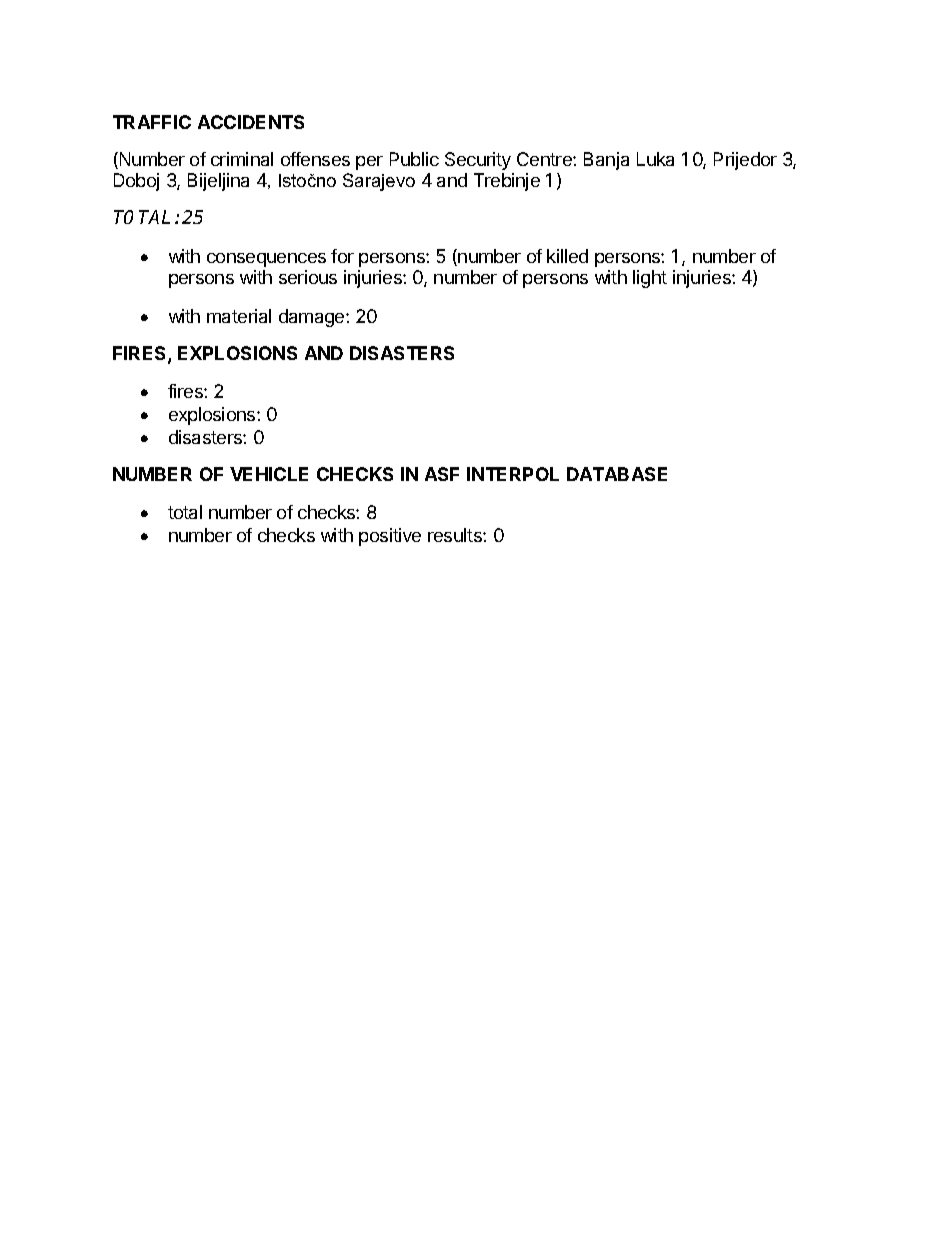  Describe the element at coordinates (313, 318) in the page. I see `damage` at that location.
